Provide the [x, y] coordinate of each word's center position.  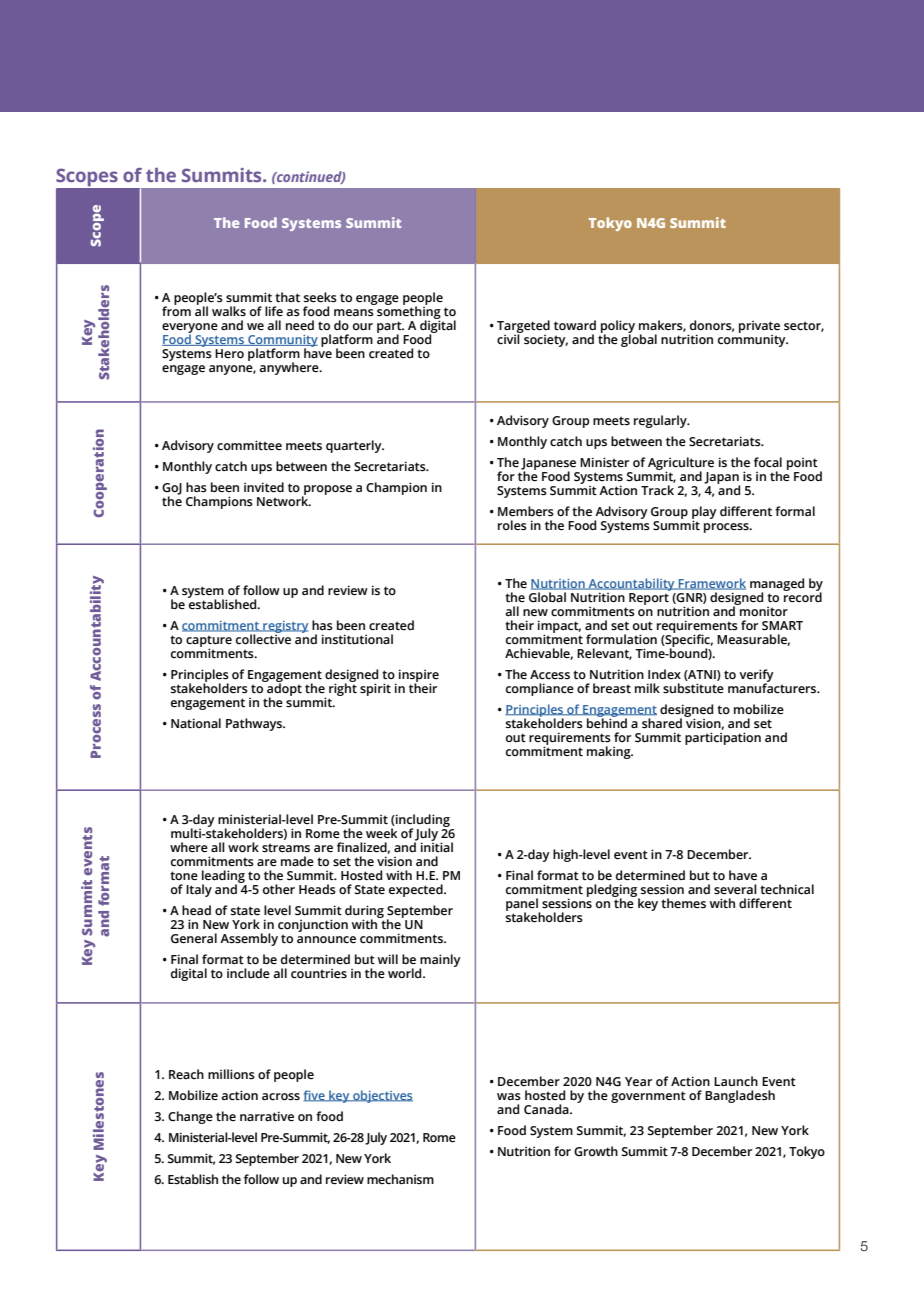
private [759, 328]
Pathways [255, 724]
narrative [267, 1116]
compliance [540, 689]
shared [662, 723]
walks [229, 311]
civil [509, 338]
